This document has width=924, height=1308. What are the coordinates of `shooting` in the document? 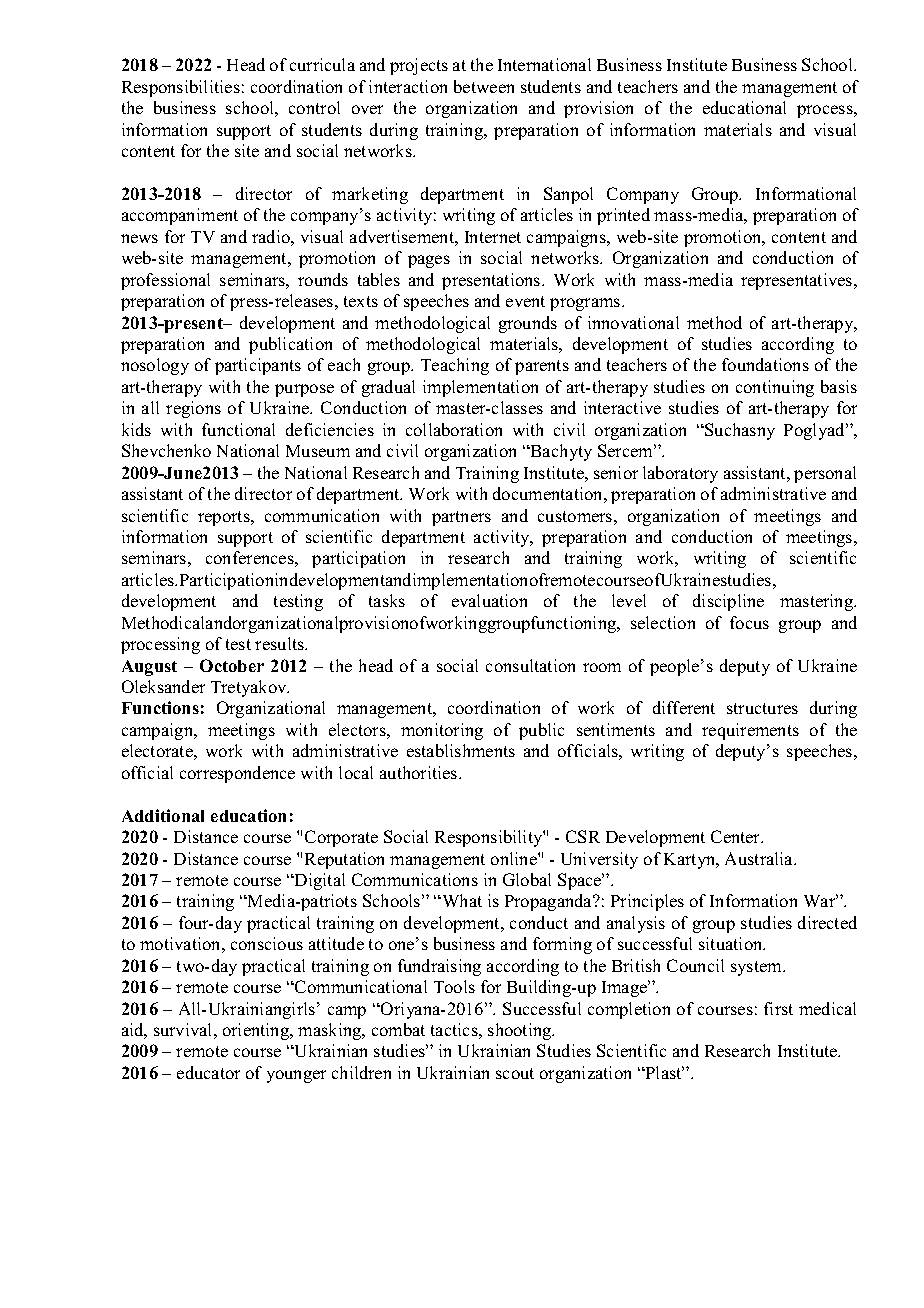 It's located at (521, 1031).
